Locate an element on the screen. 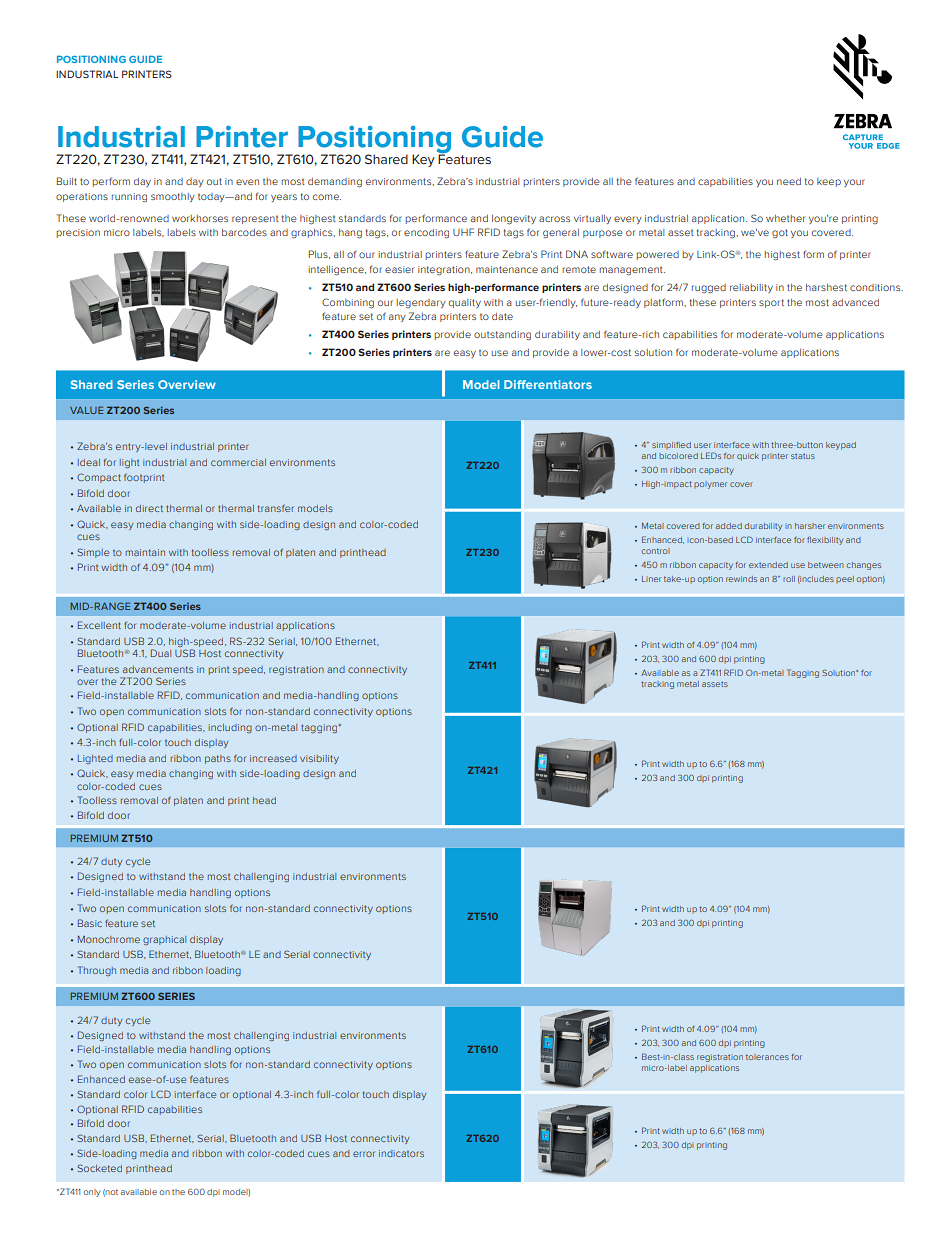 The width and height of the screenshot is (952, 1233). tolerances is located at coordinates (767, 1057).
